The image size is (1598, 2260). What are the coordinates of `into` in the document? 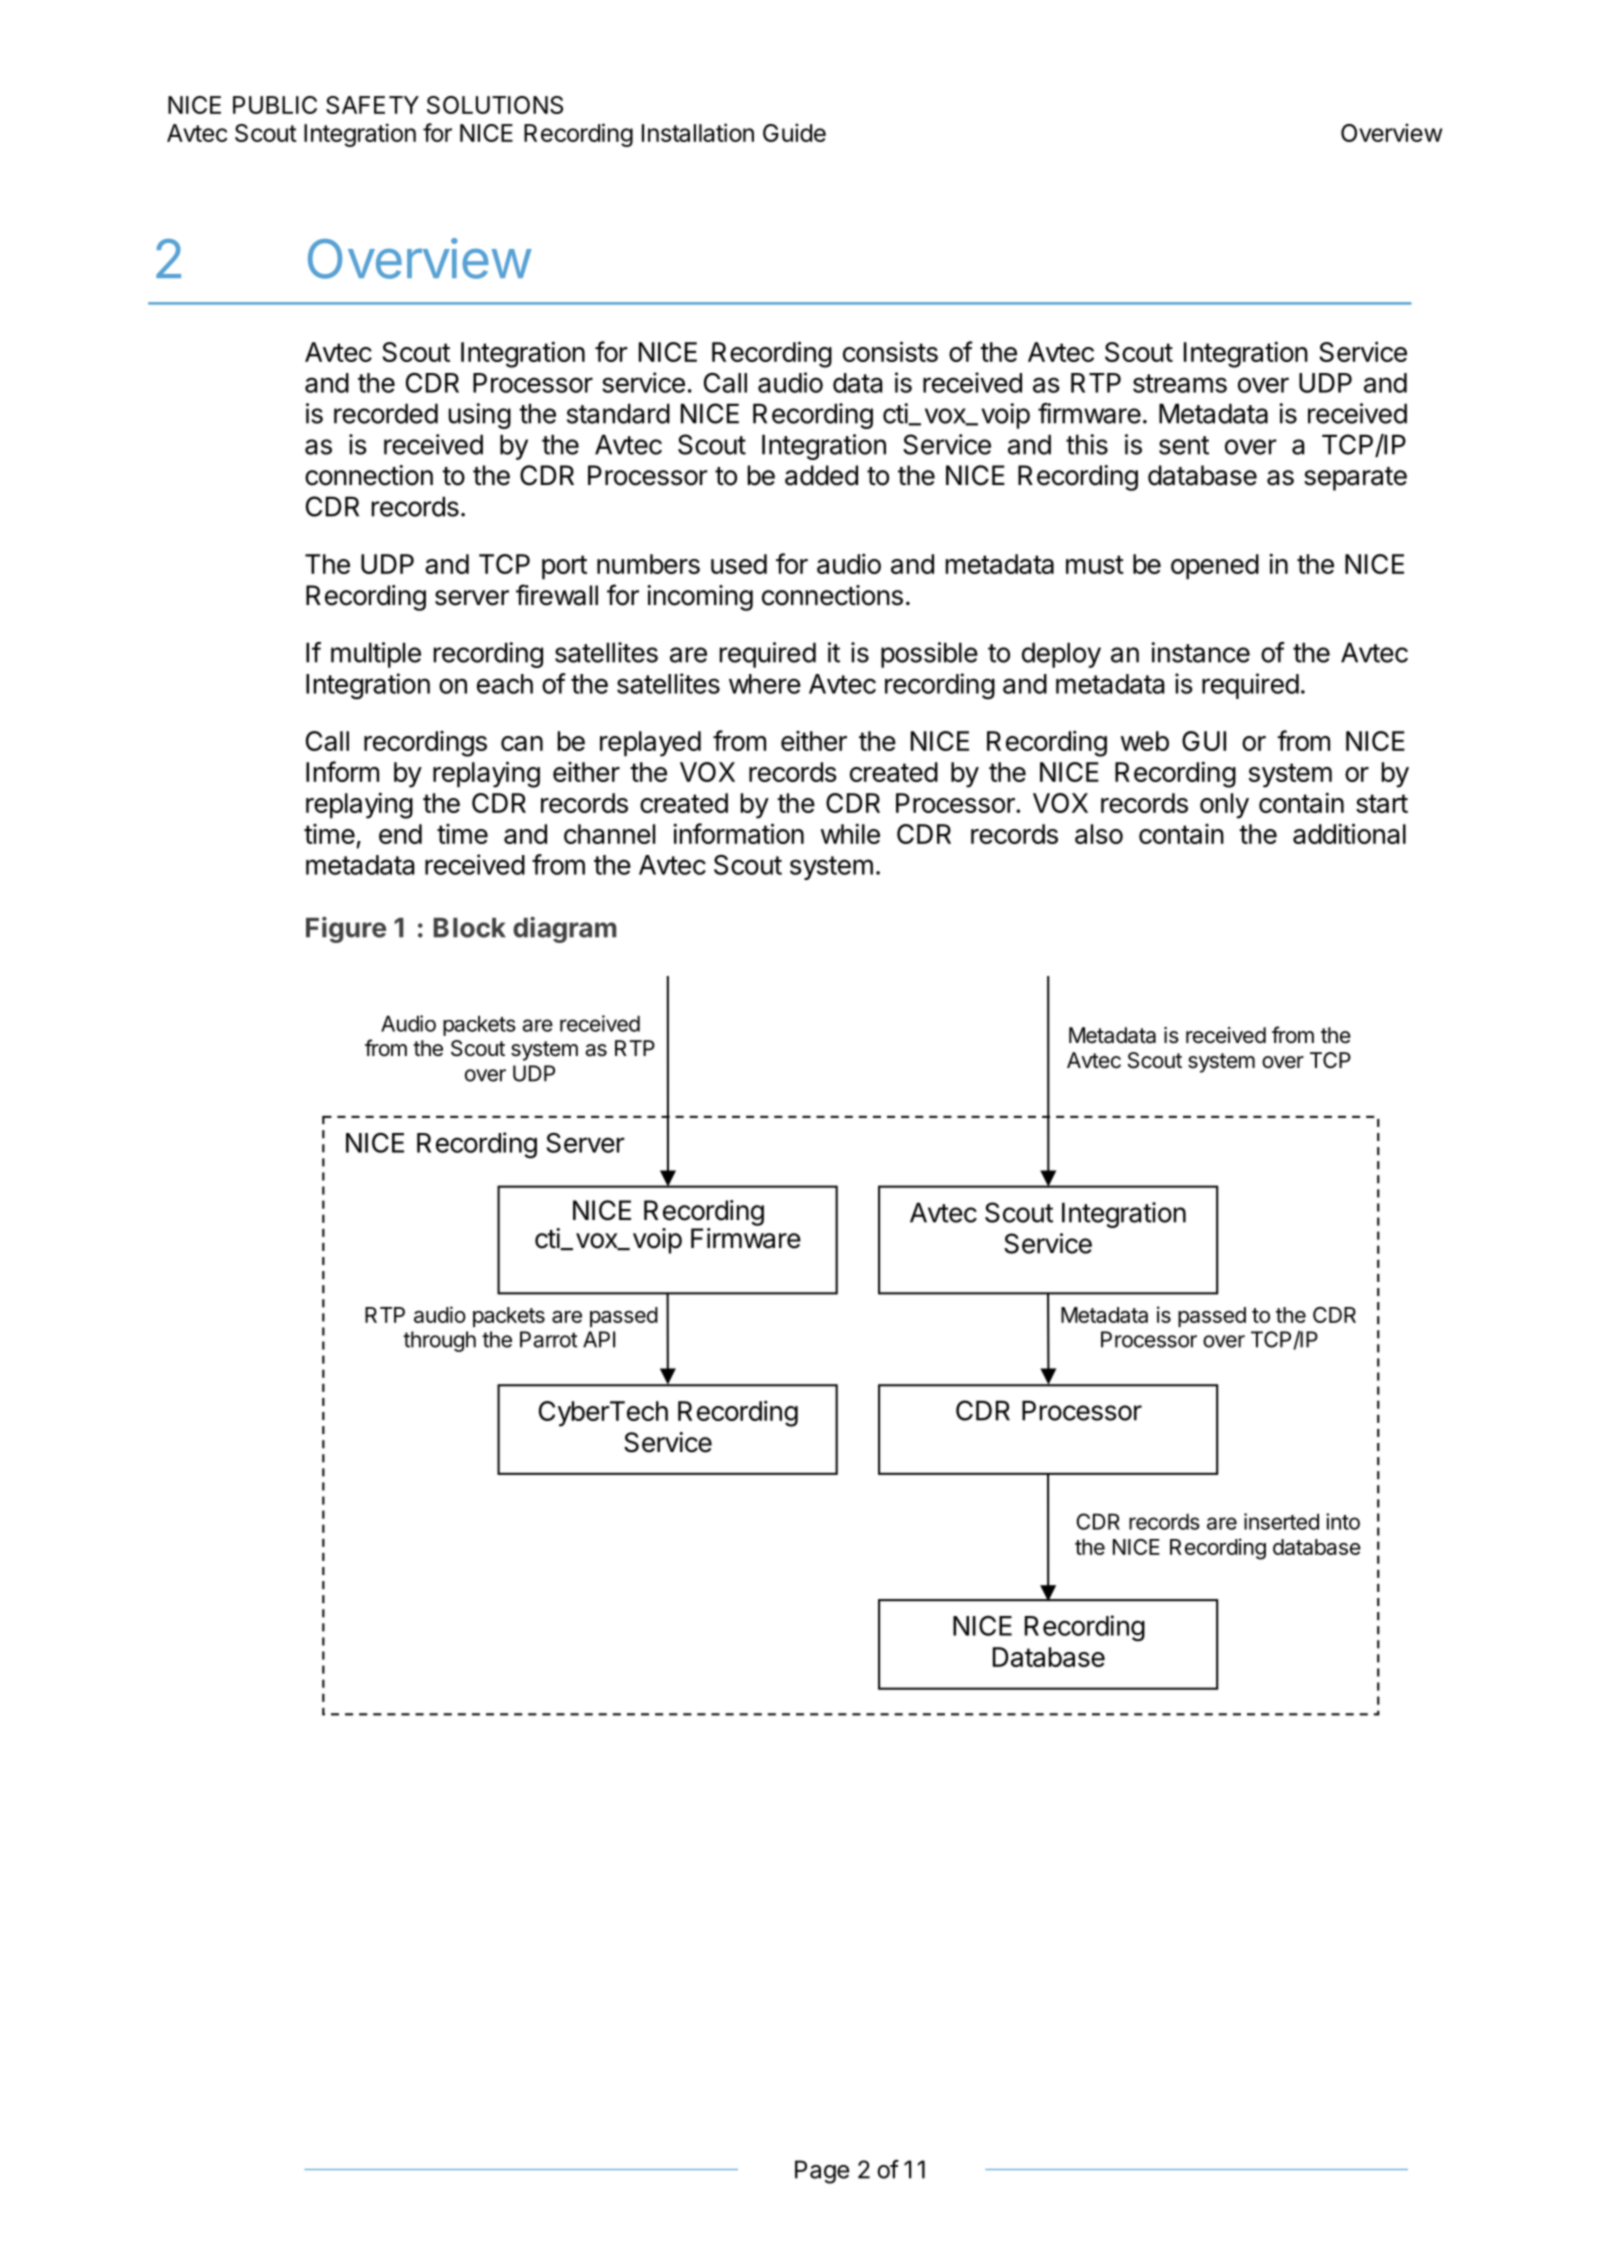 It's located at (1343, 1521).
